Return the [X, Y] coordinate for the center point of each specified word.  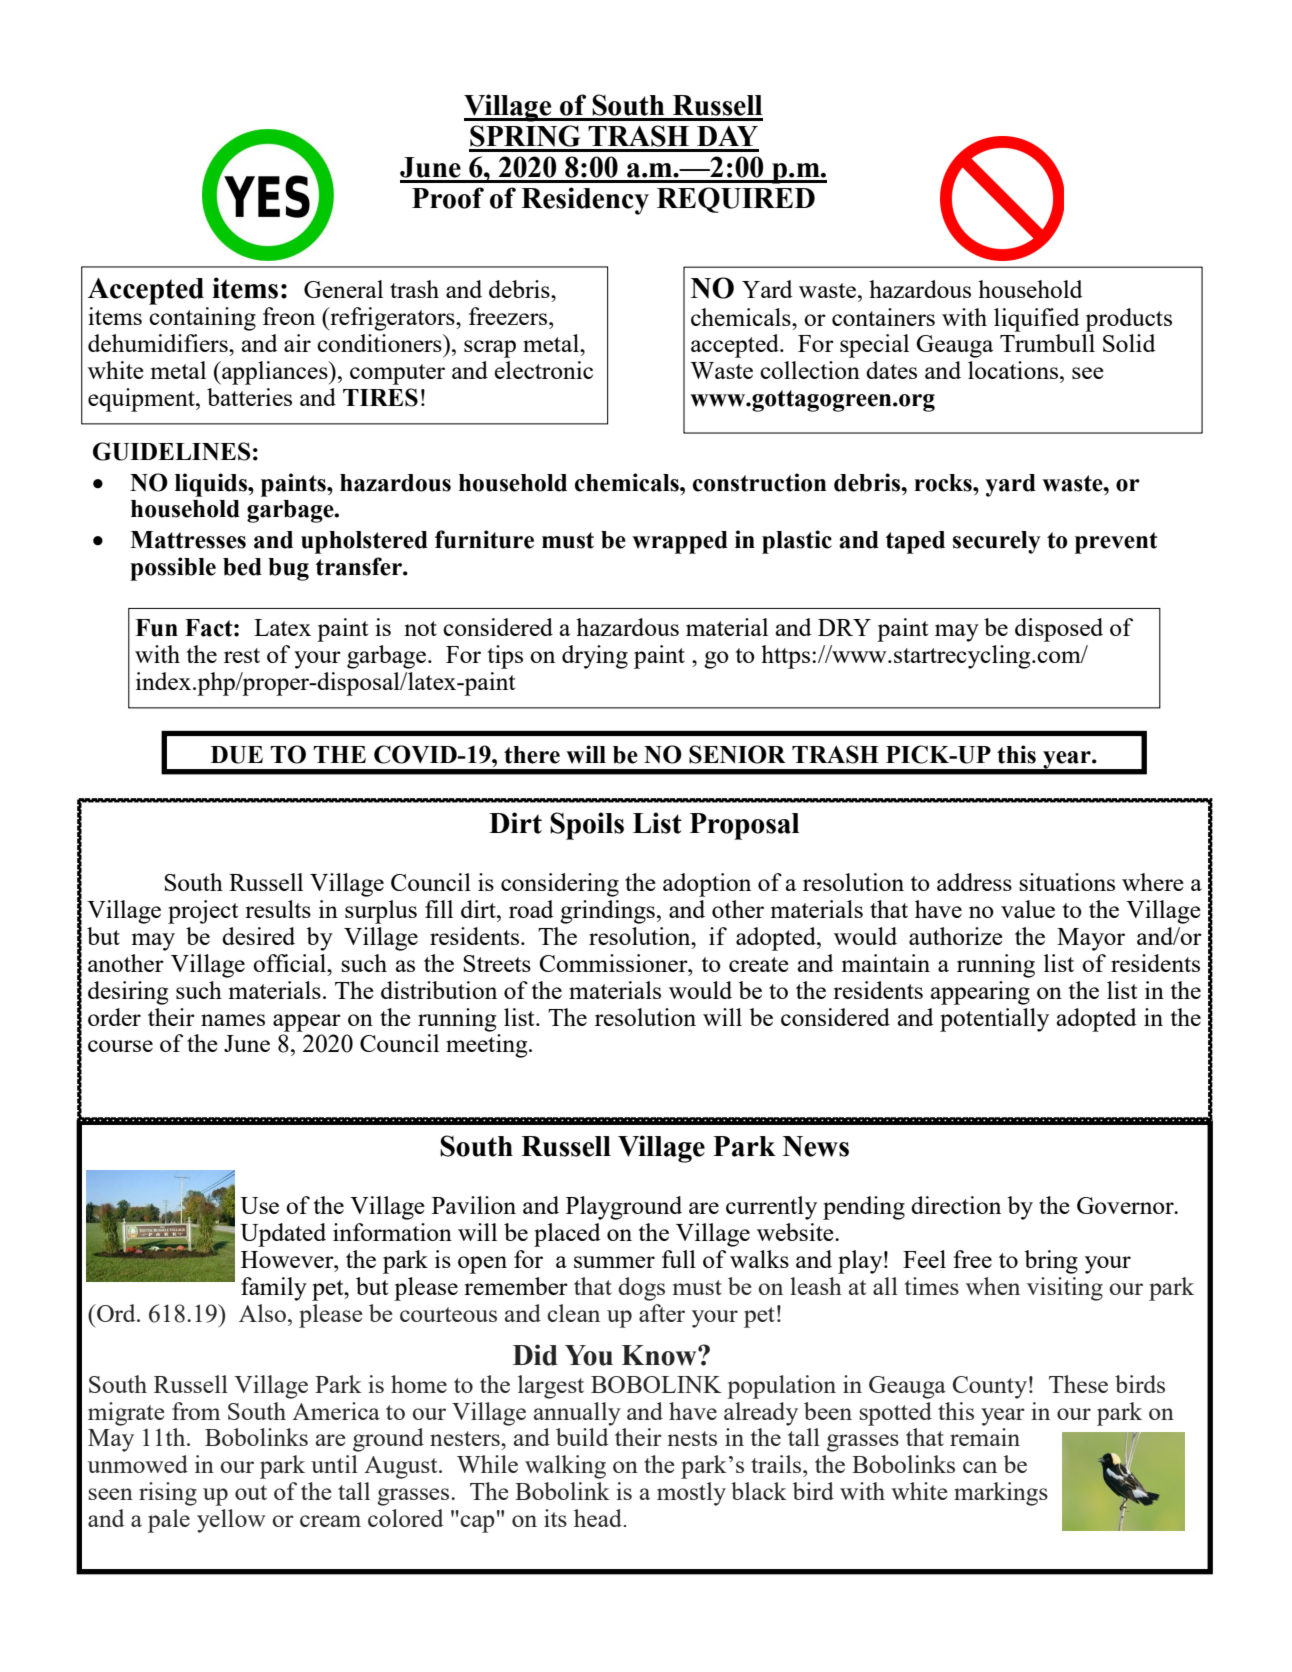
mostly [691, 1494]
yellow [231, 1521]
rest [242, 655]
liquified [1037, 320]
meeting [488, 1046]
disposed [1059, 630]
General [343, 289]
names [233, 1020]
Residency [585, 201]
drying [595, 657]
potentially [994, 1020]
